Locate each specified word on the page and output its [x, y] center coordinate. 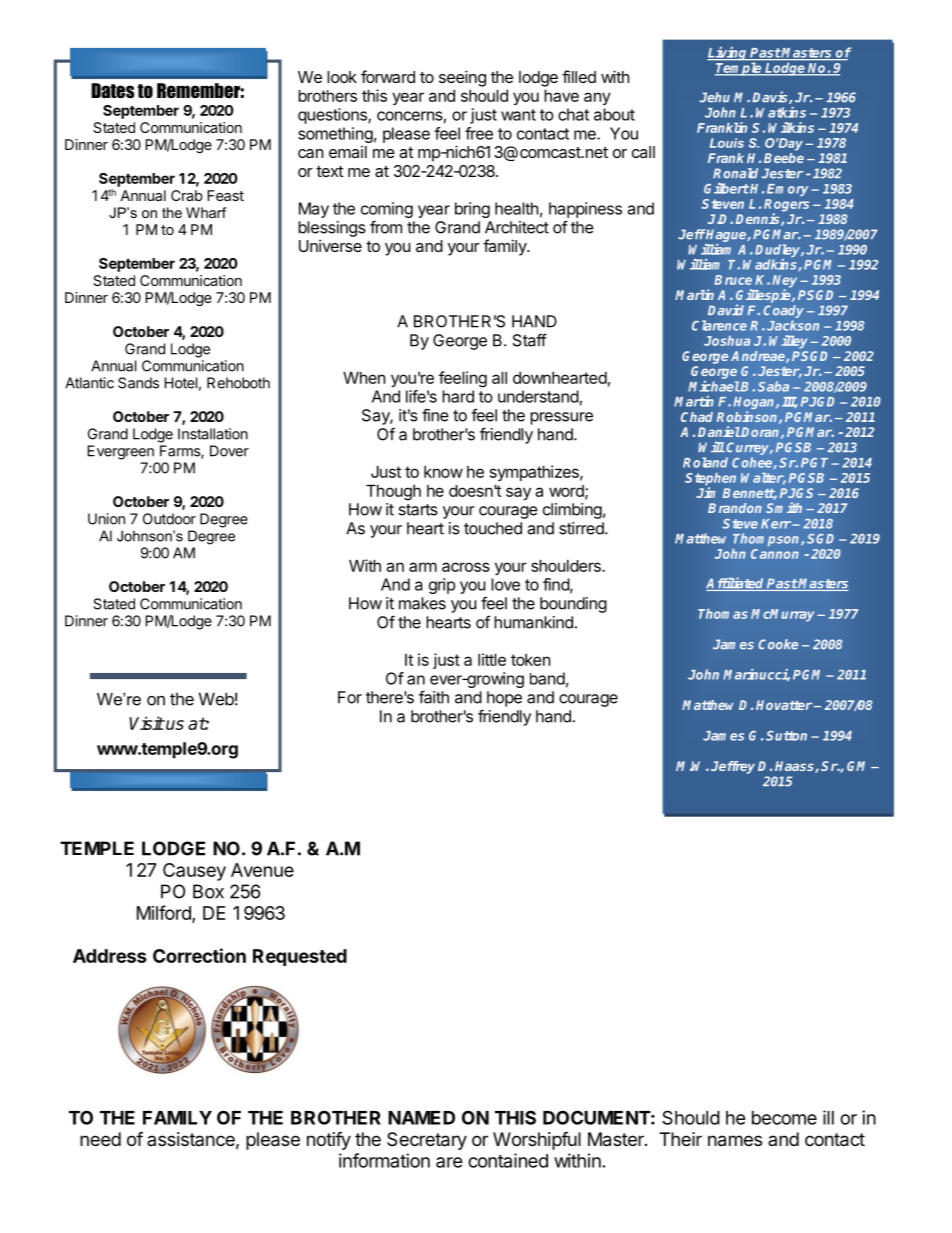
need [100, 1139]
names [735, 1141]
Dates [112, 91]
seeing [462, 78]
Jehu [715, 97]
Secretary [427, 1141]
